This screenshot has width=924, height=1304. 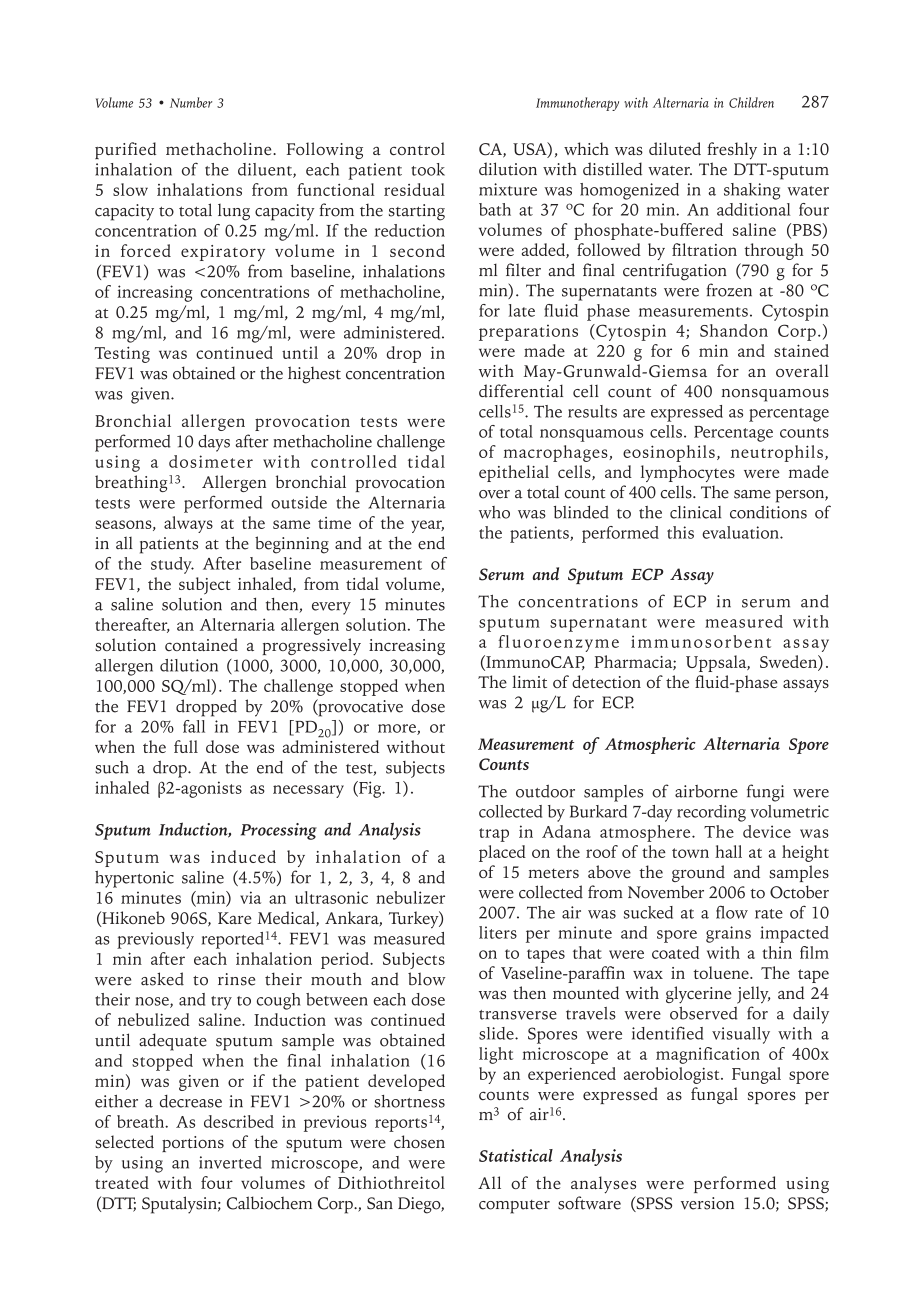 I want to click on inverted, so click(x=230, y=1162).
